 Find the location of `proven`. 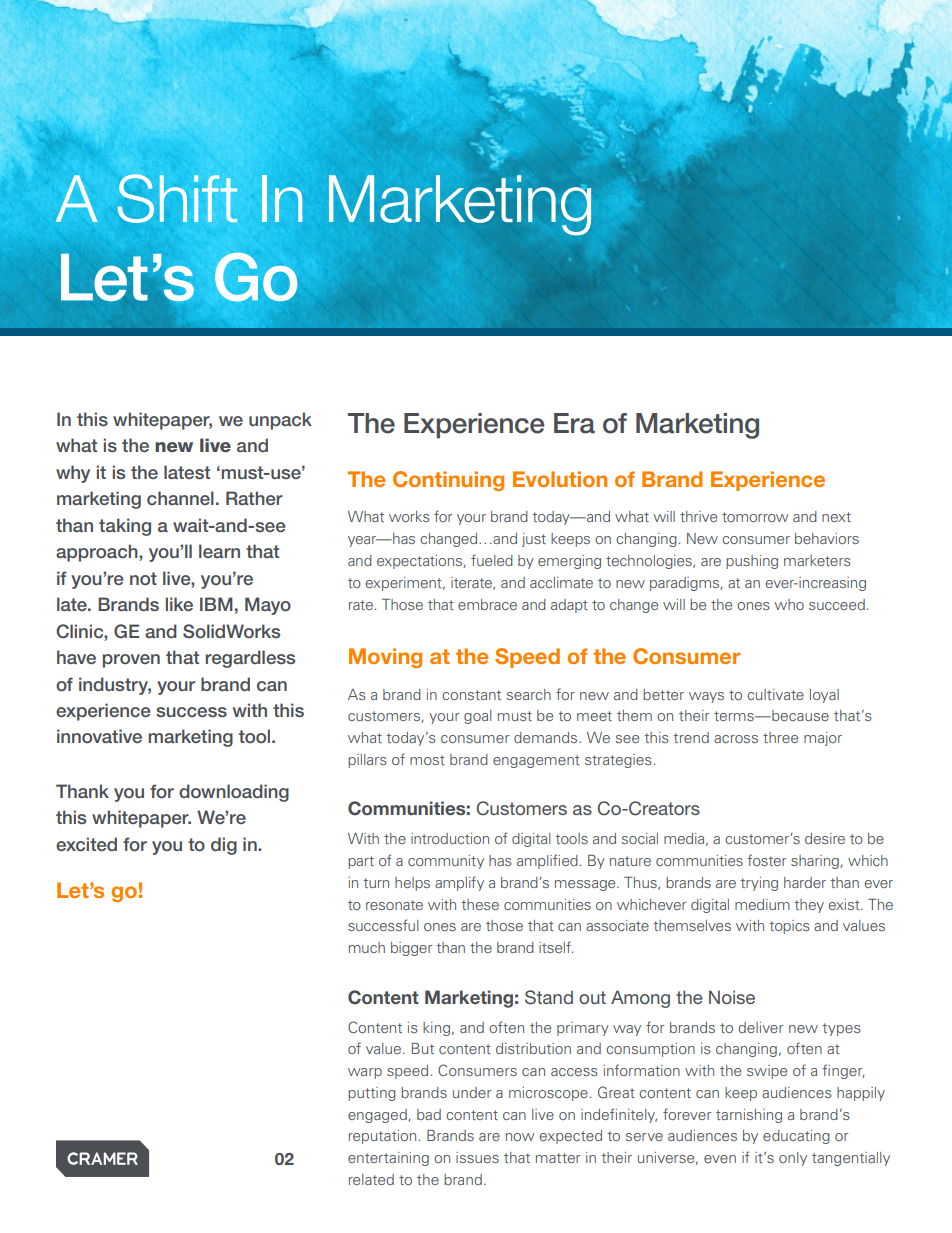

proven is located at coordinates (131, 661).
